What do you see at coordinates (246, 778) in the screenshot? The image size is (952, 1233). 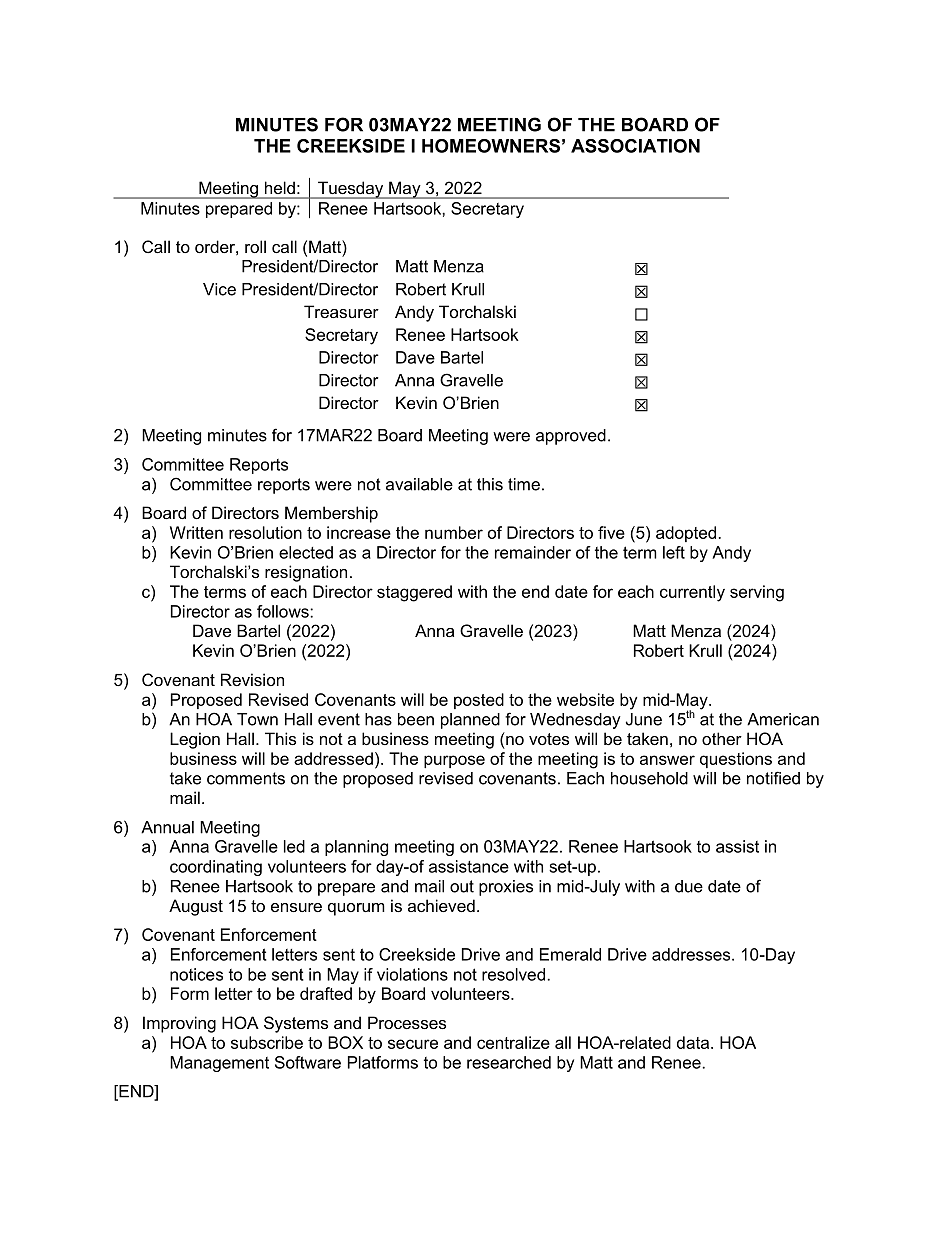 I see `comments` at bounding box center [246, 778].
